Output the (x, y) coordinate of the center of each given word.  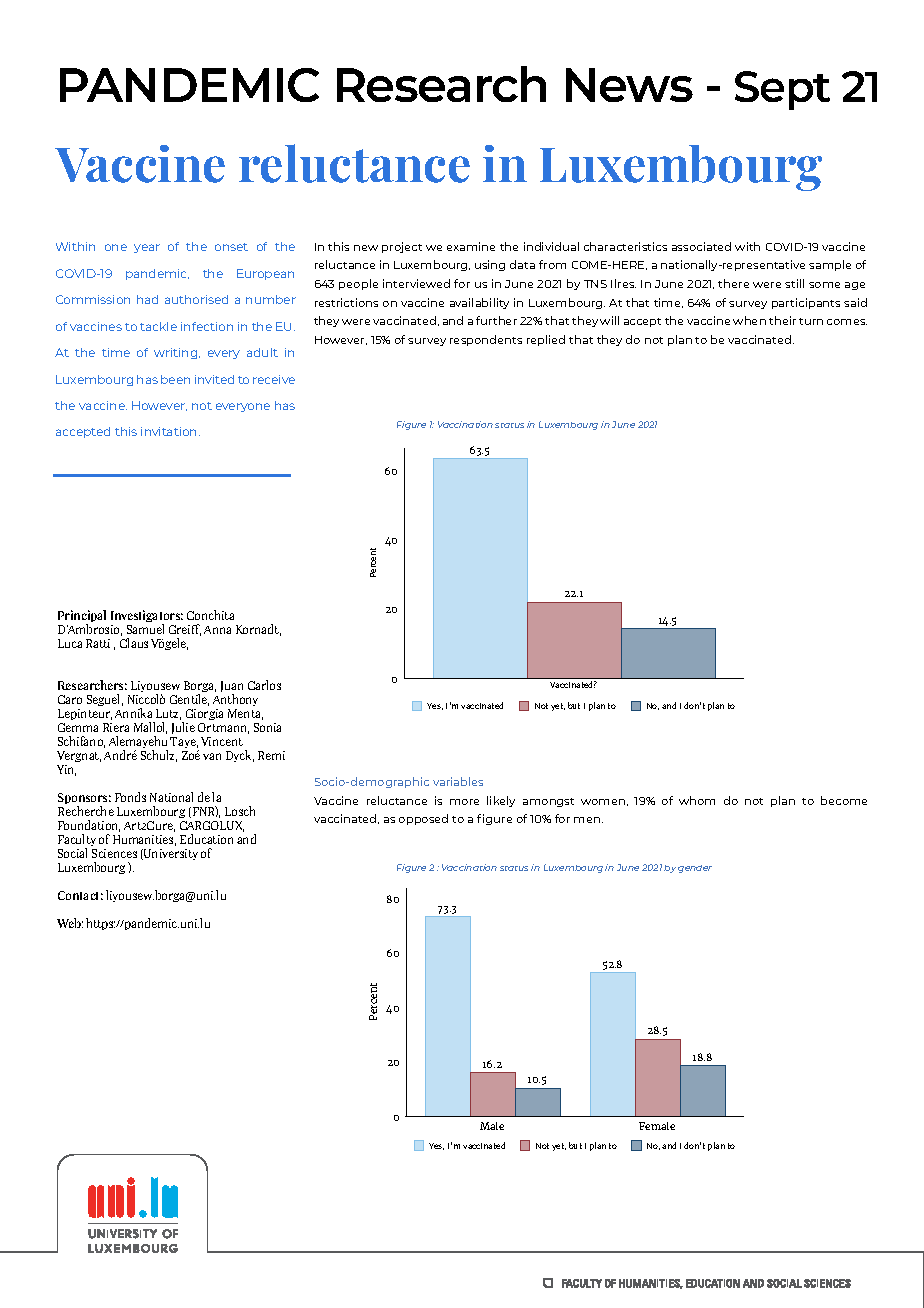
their (782, 320)
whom (697, 800)
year (147, 248)
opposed (423, 819)
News (629, 85)
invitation (170, 431)
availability (479, 303)
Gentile (189, 700)
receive (274, 379)
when (749, 320)
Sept (782, 90)
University (170, 854)
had (147, 299)
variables (458, 781)
